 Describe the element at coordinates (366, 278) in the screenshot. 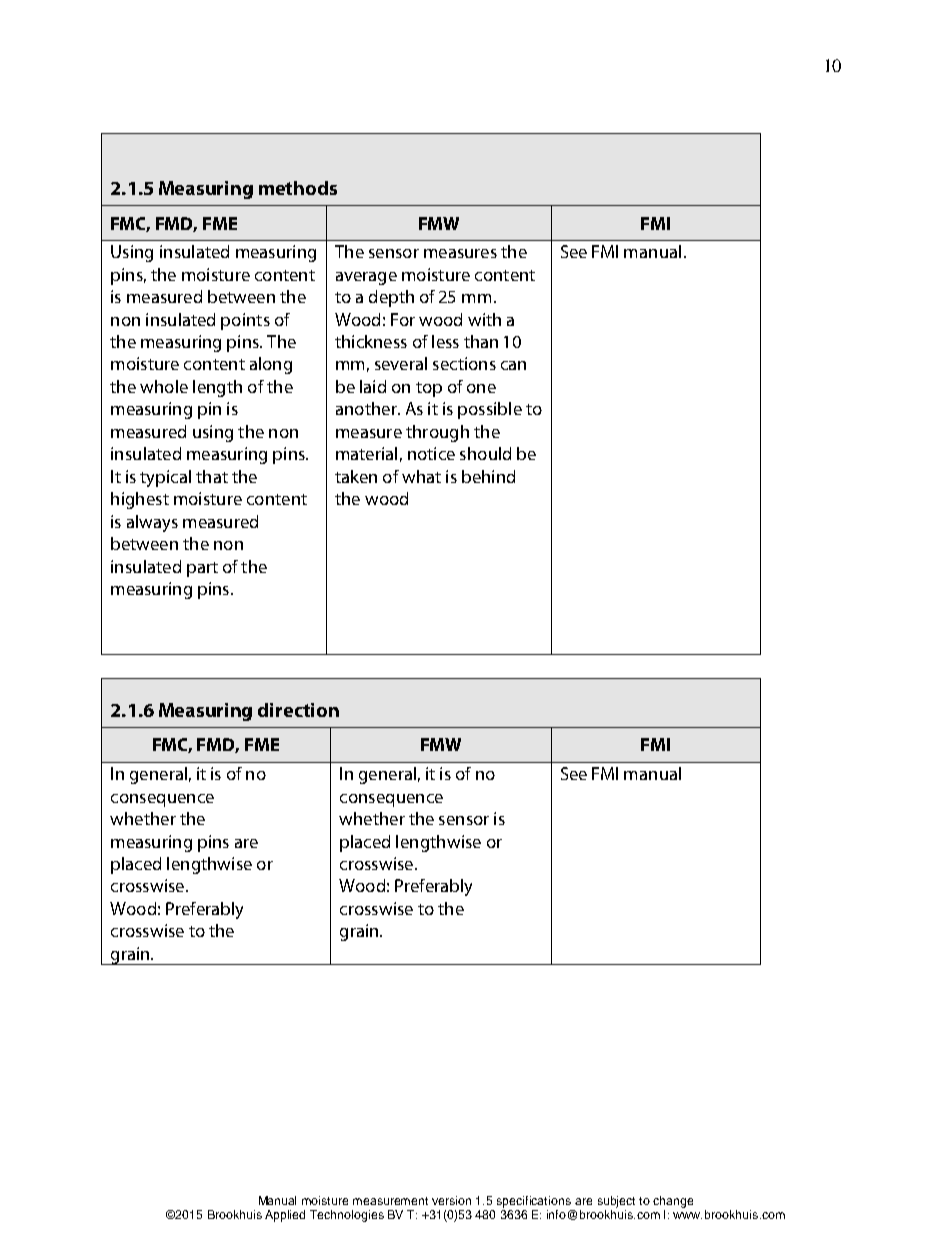

I see `average` at that location.
